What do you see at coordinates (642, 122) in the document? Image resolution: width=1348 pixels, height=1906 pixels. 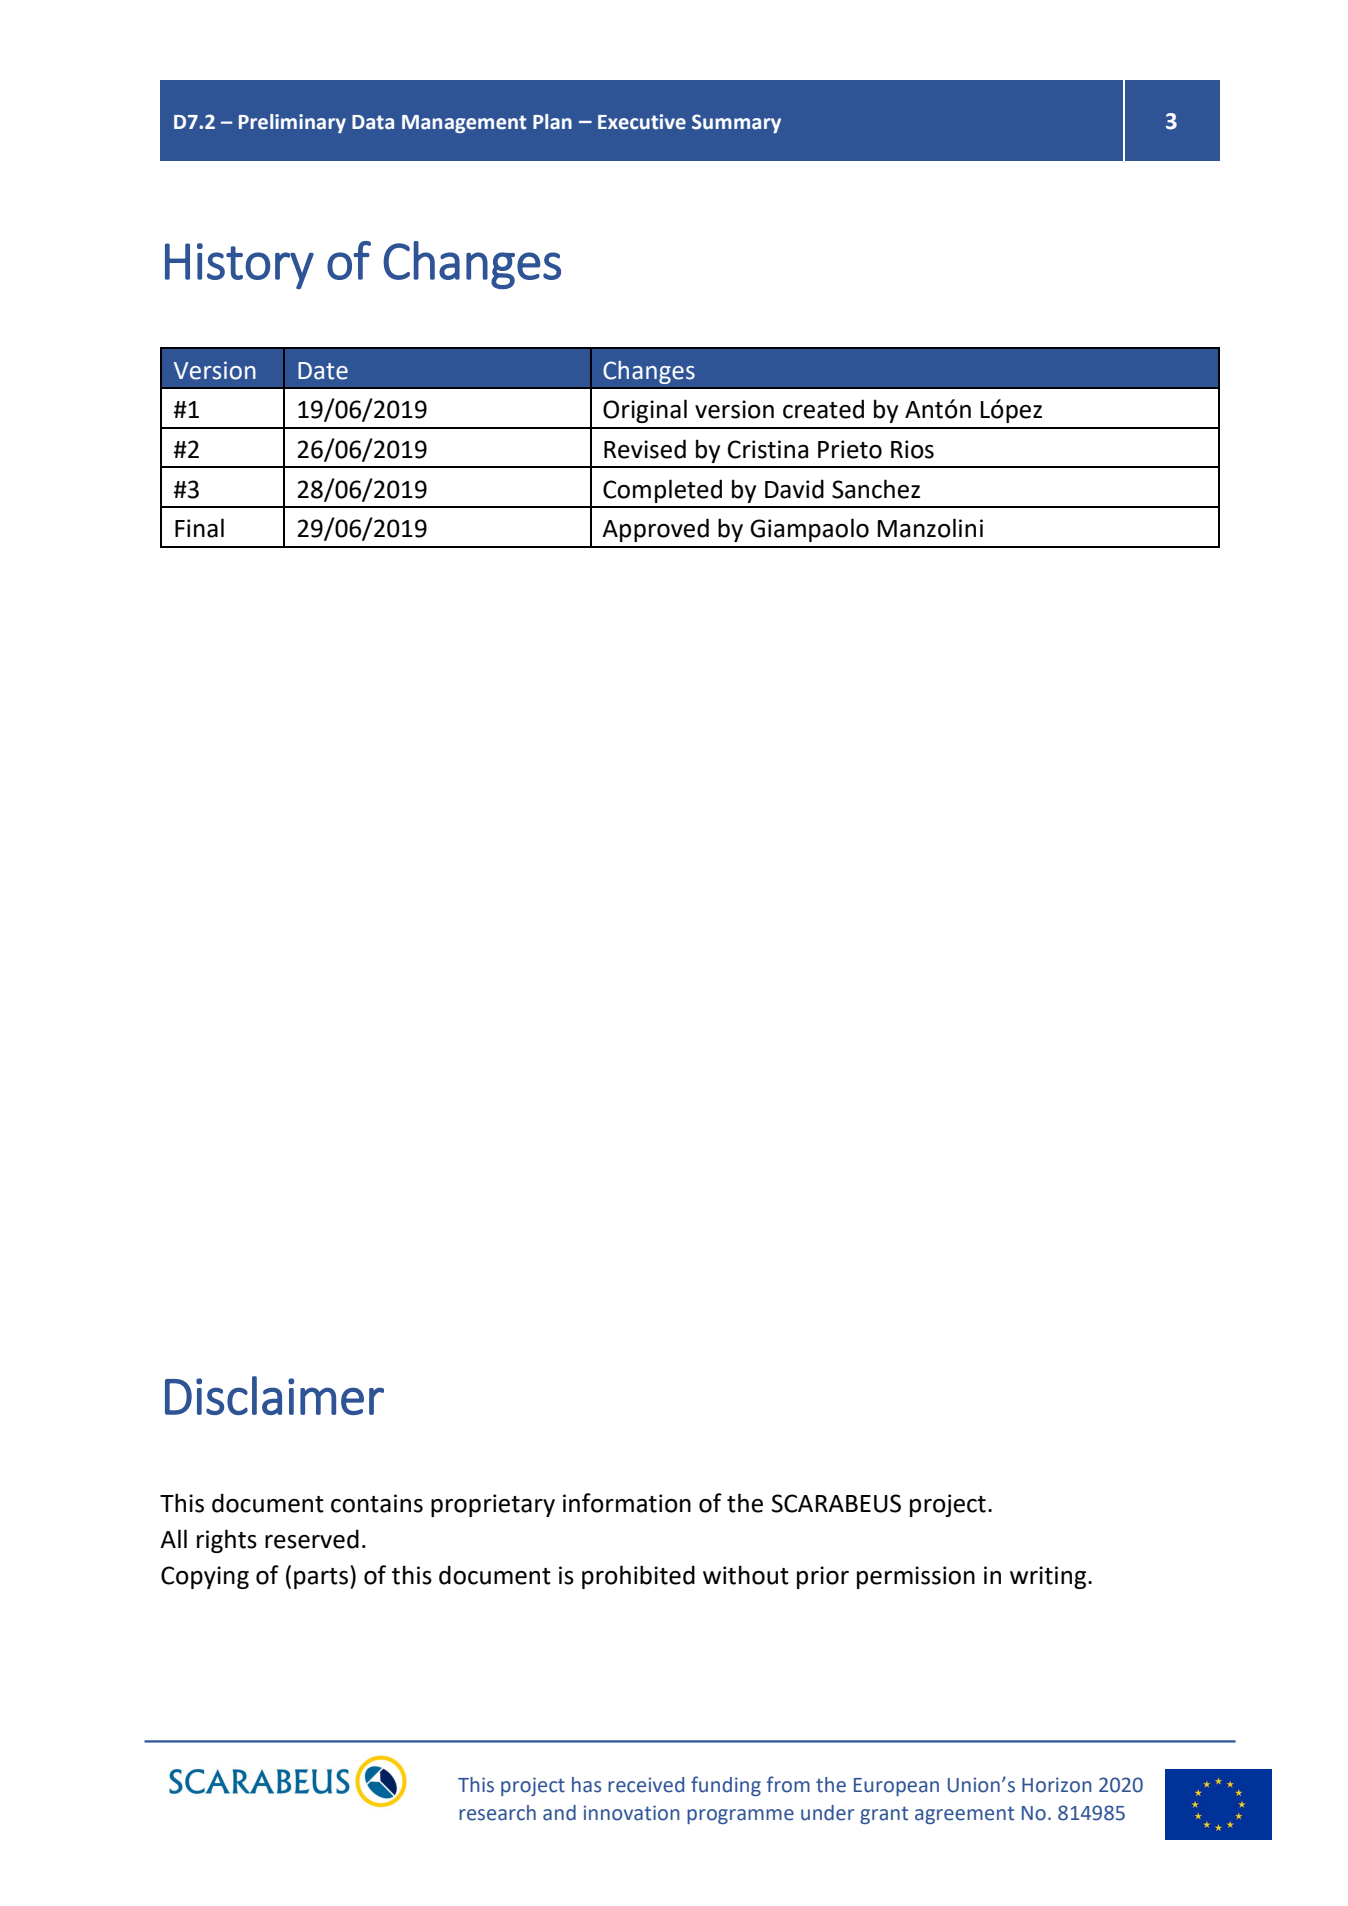 I see `Executive` at bounding box center [642, 122].
